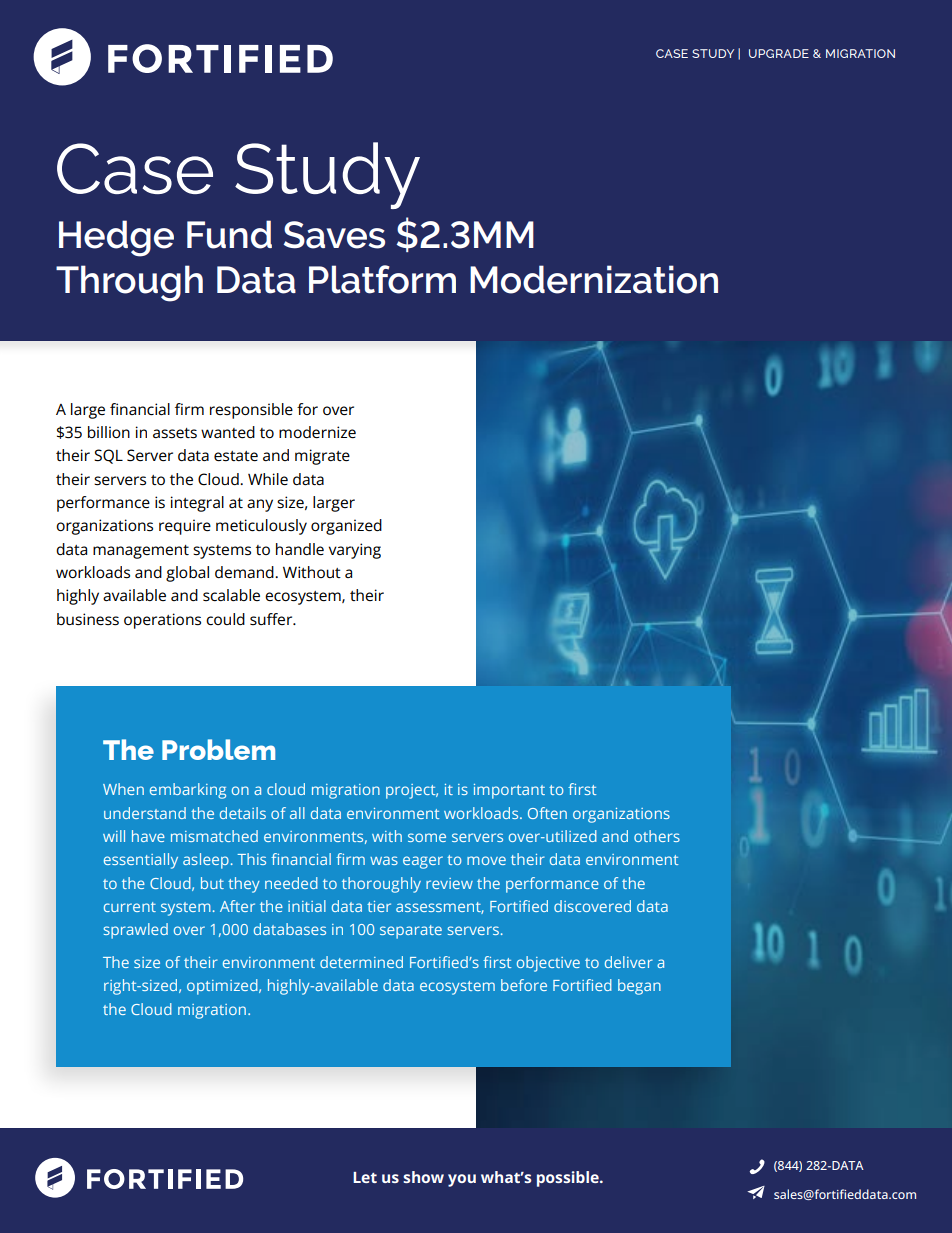 Image resolution: width=952 pixels, height=1233 pixels. Describe the element at coordinates (594, 279) in the screenshot. I see `Modernization` at that location.
